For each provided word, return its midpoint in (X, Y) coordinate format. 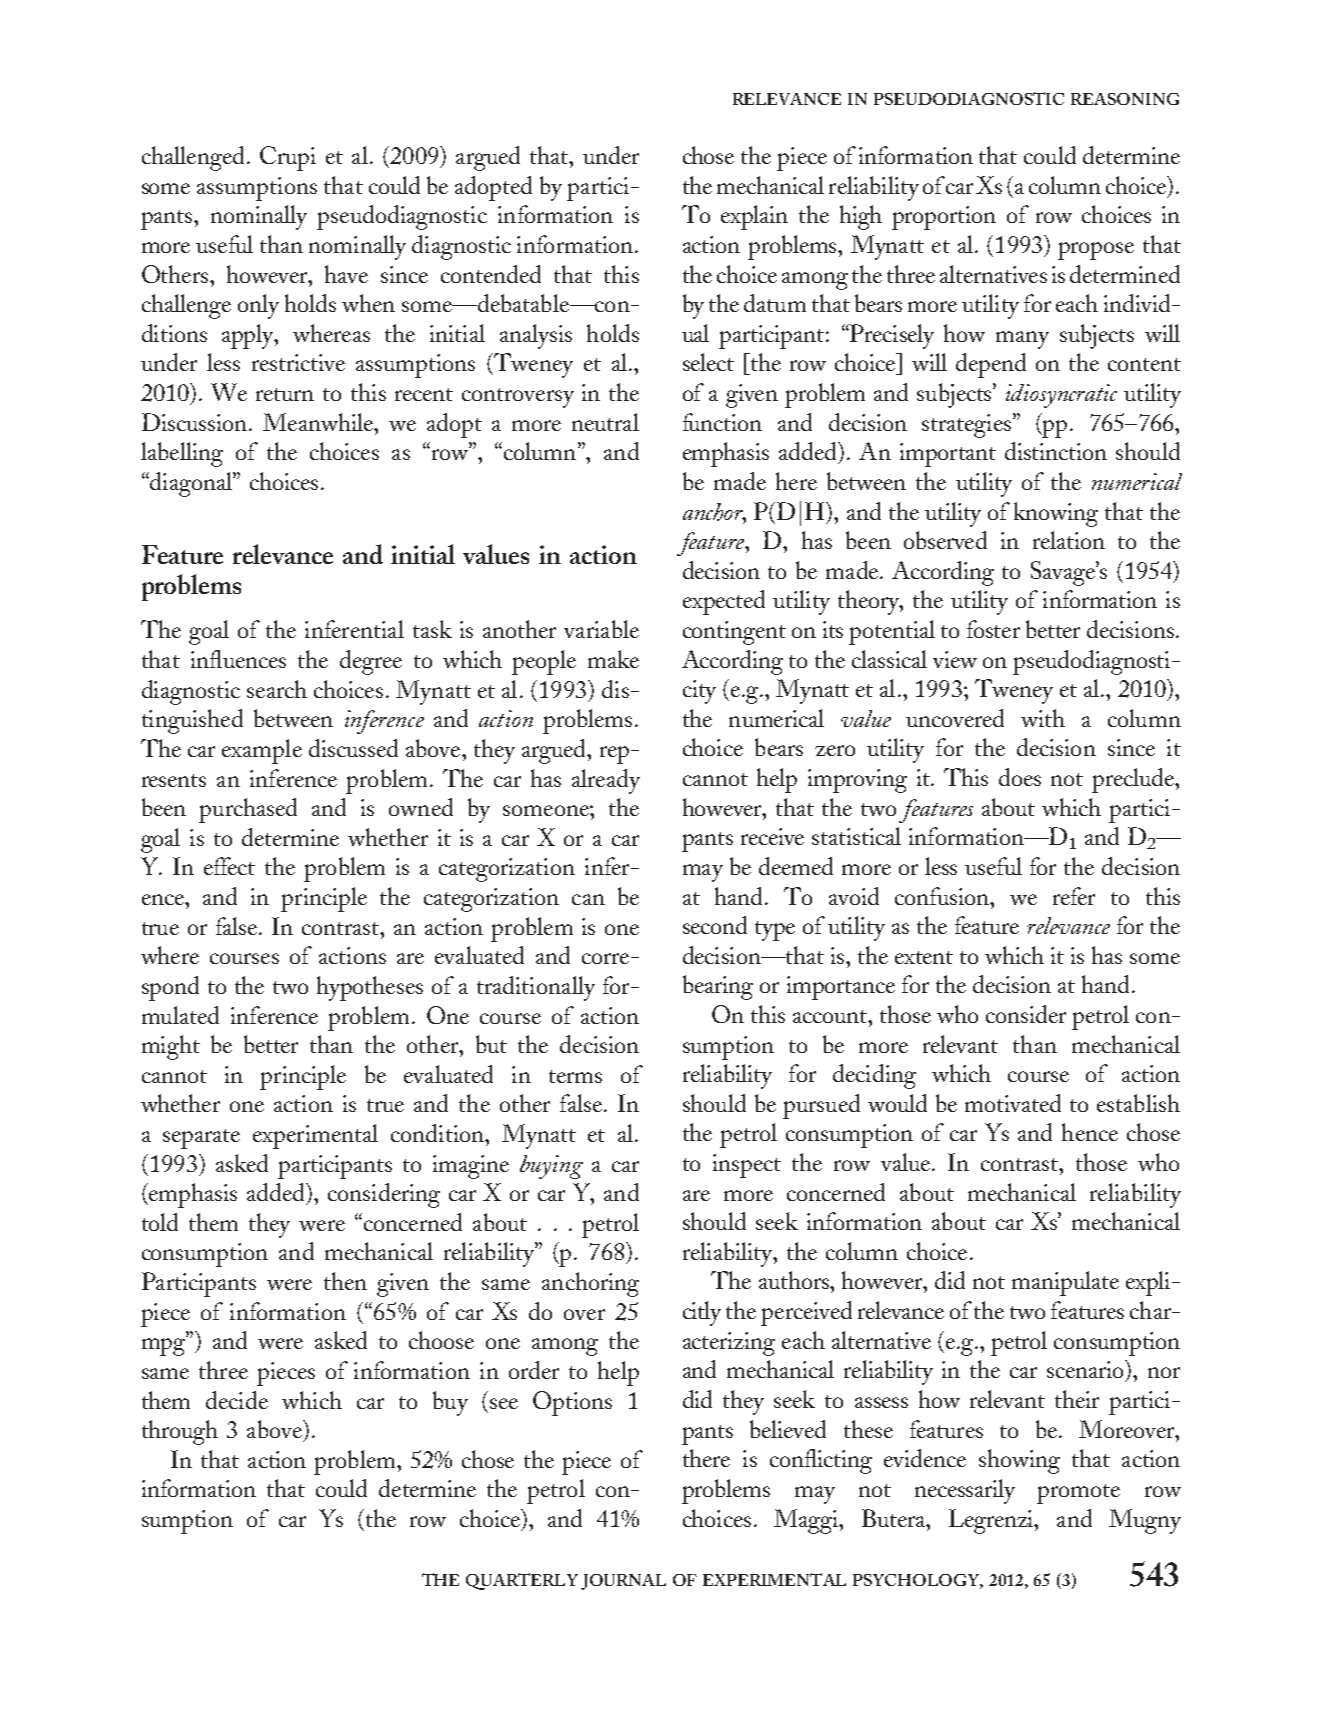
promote (1078, 1494)
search (277, 689)
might (171, 1047)
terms (575, 1076)
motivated (1013, 1103)
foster (993, 629)
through (180, 1432)
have (346, 274)
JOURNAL (623, 1582)
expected (724, 602)
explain (754, 217)
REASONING (1125, 99)
